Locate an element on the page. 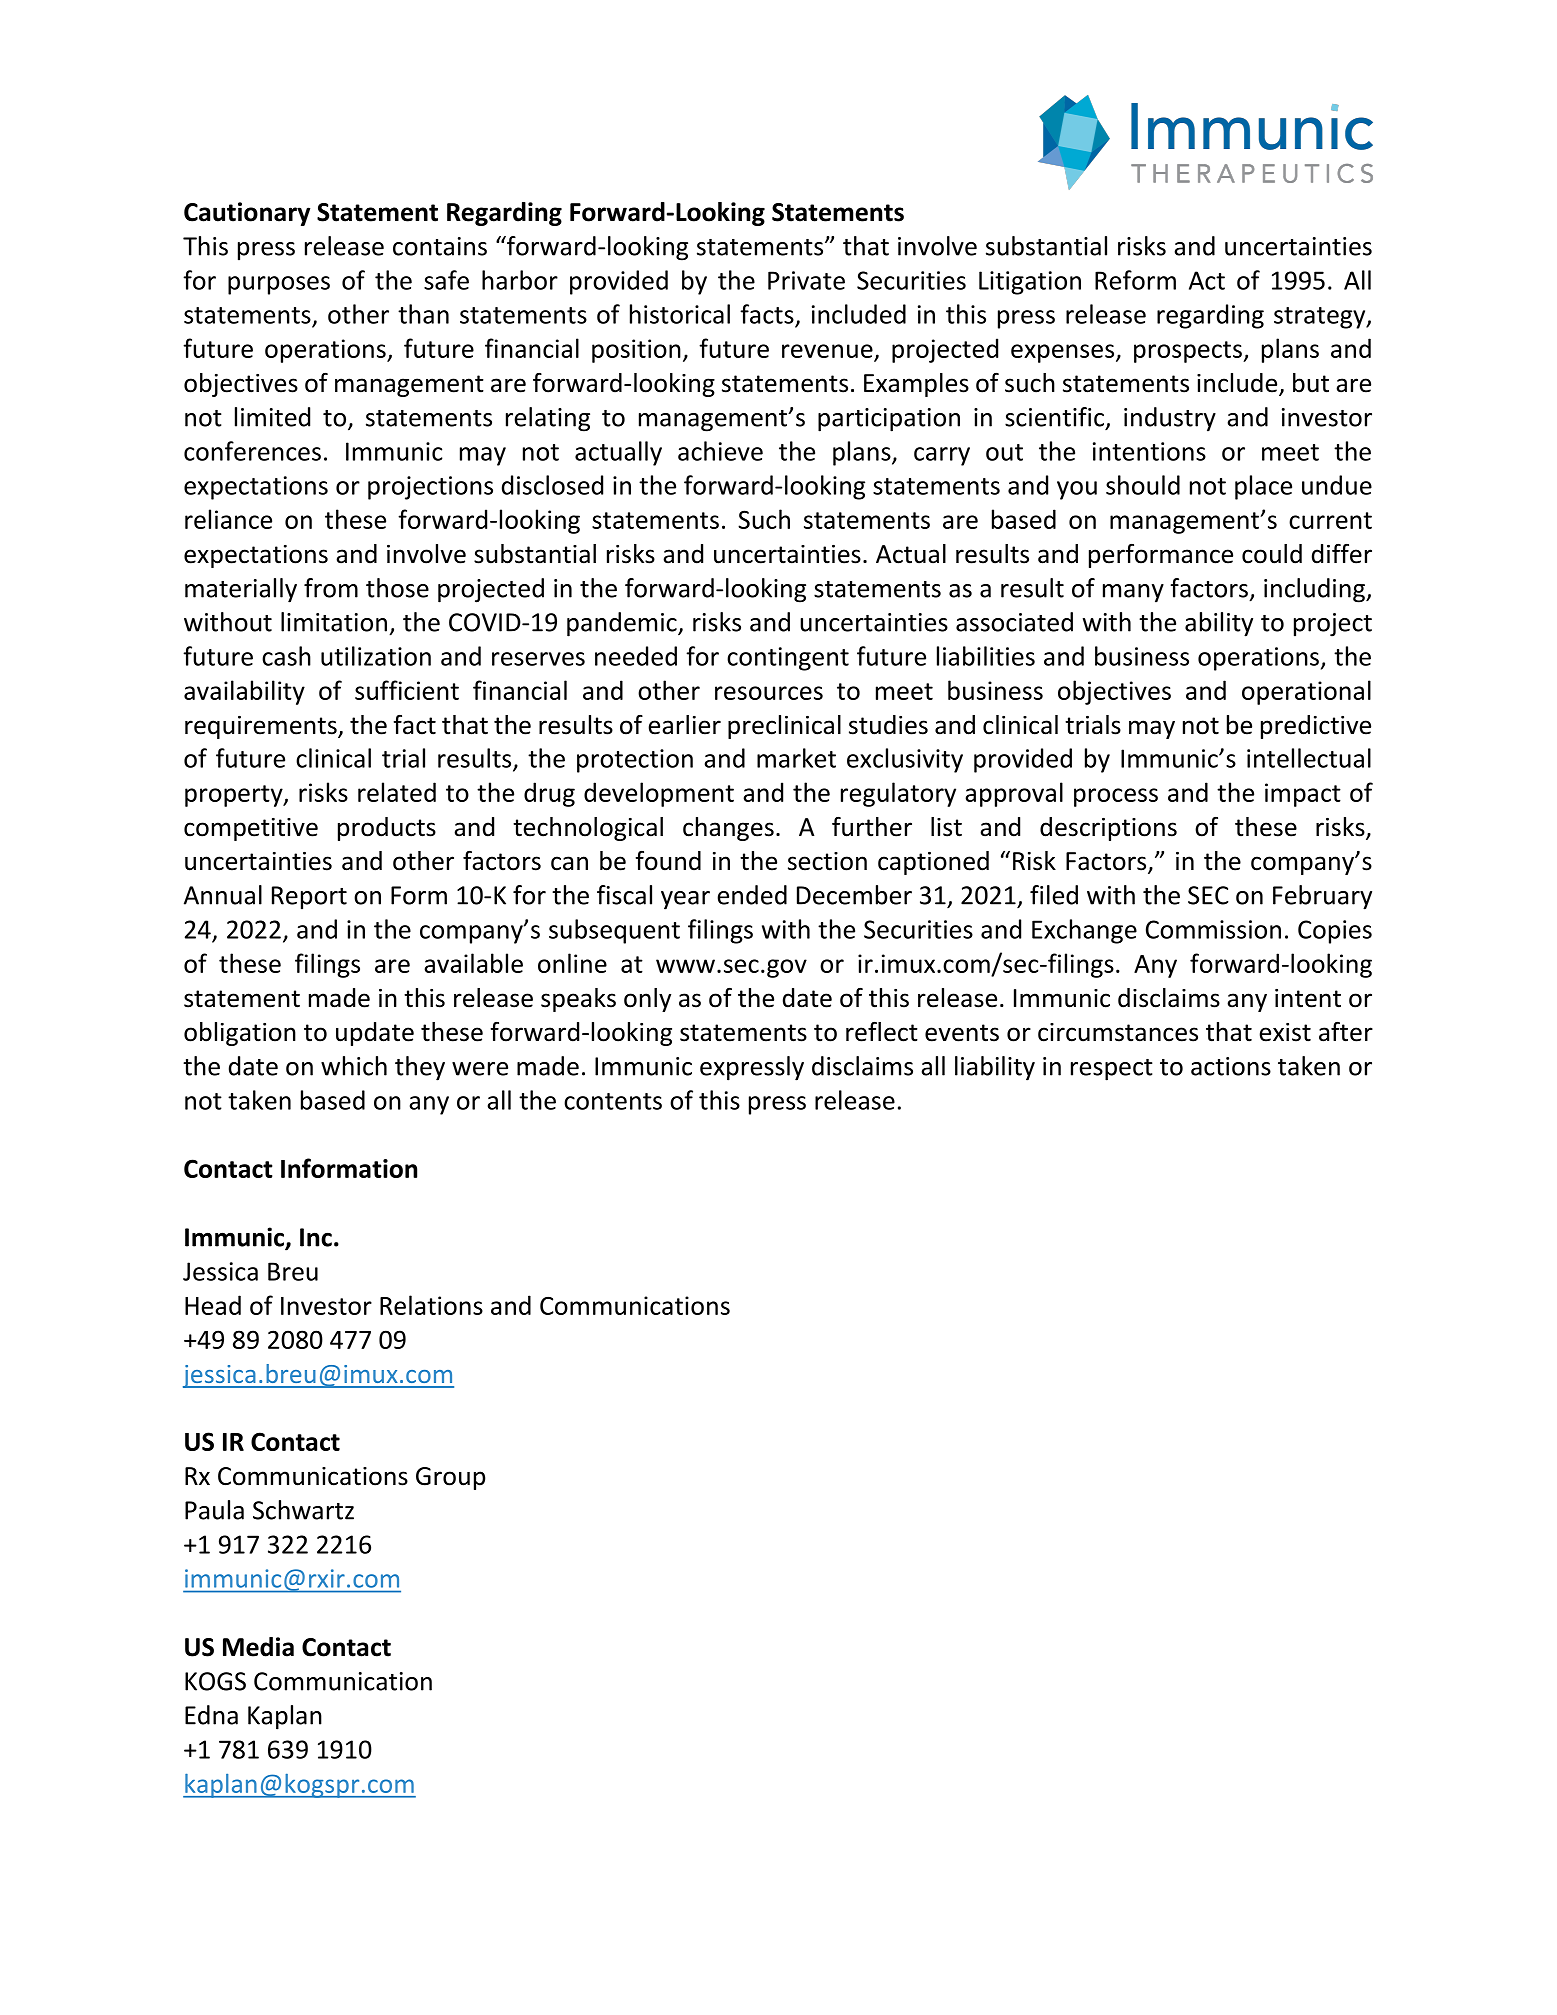 Image resolution: width=1557 pixels, height=2015 pixels. ended is located at coordinates (752, 895).
